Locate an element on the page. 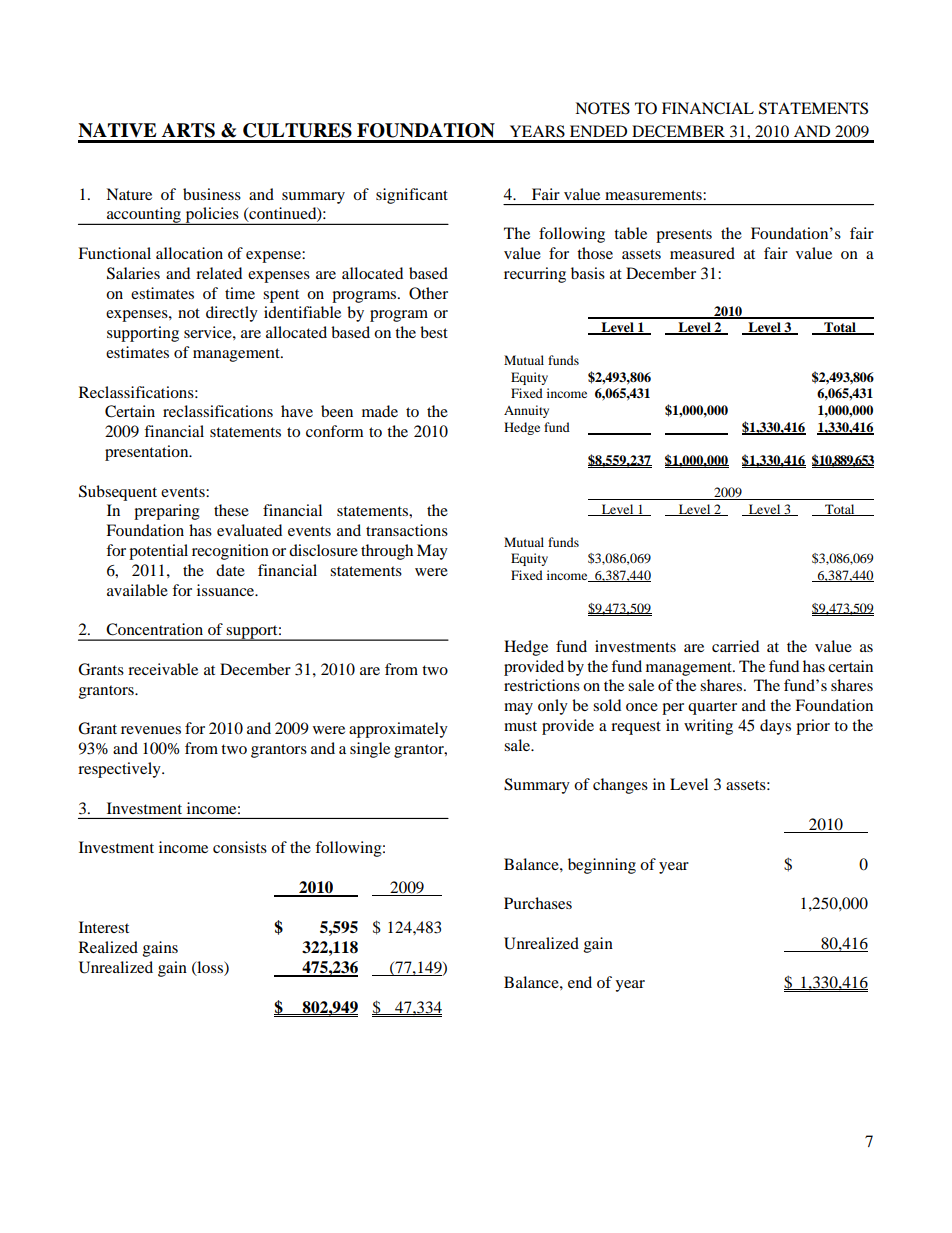 This page has width=952, height=1233. Interest is located at coordinates (104, 927).
